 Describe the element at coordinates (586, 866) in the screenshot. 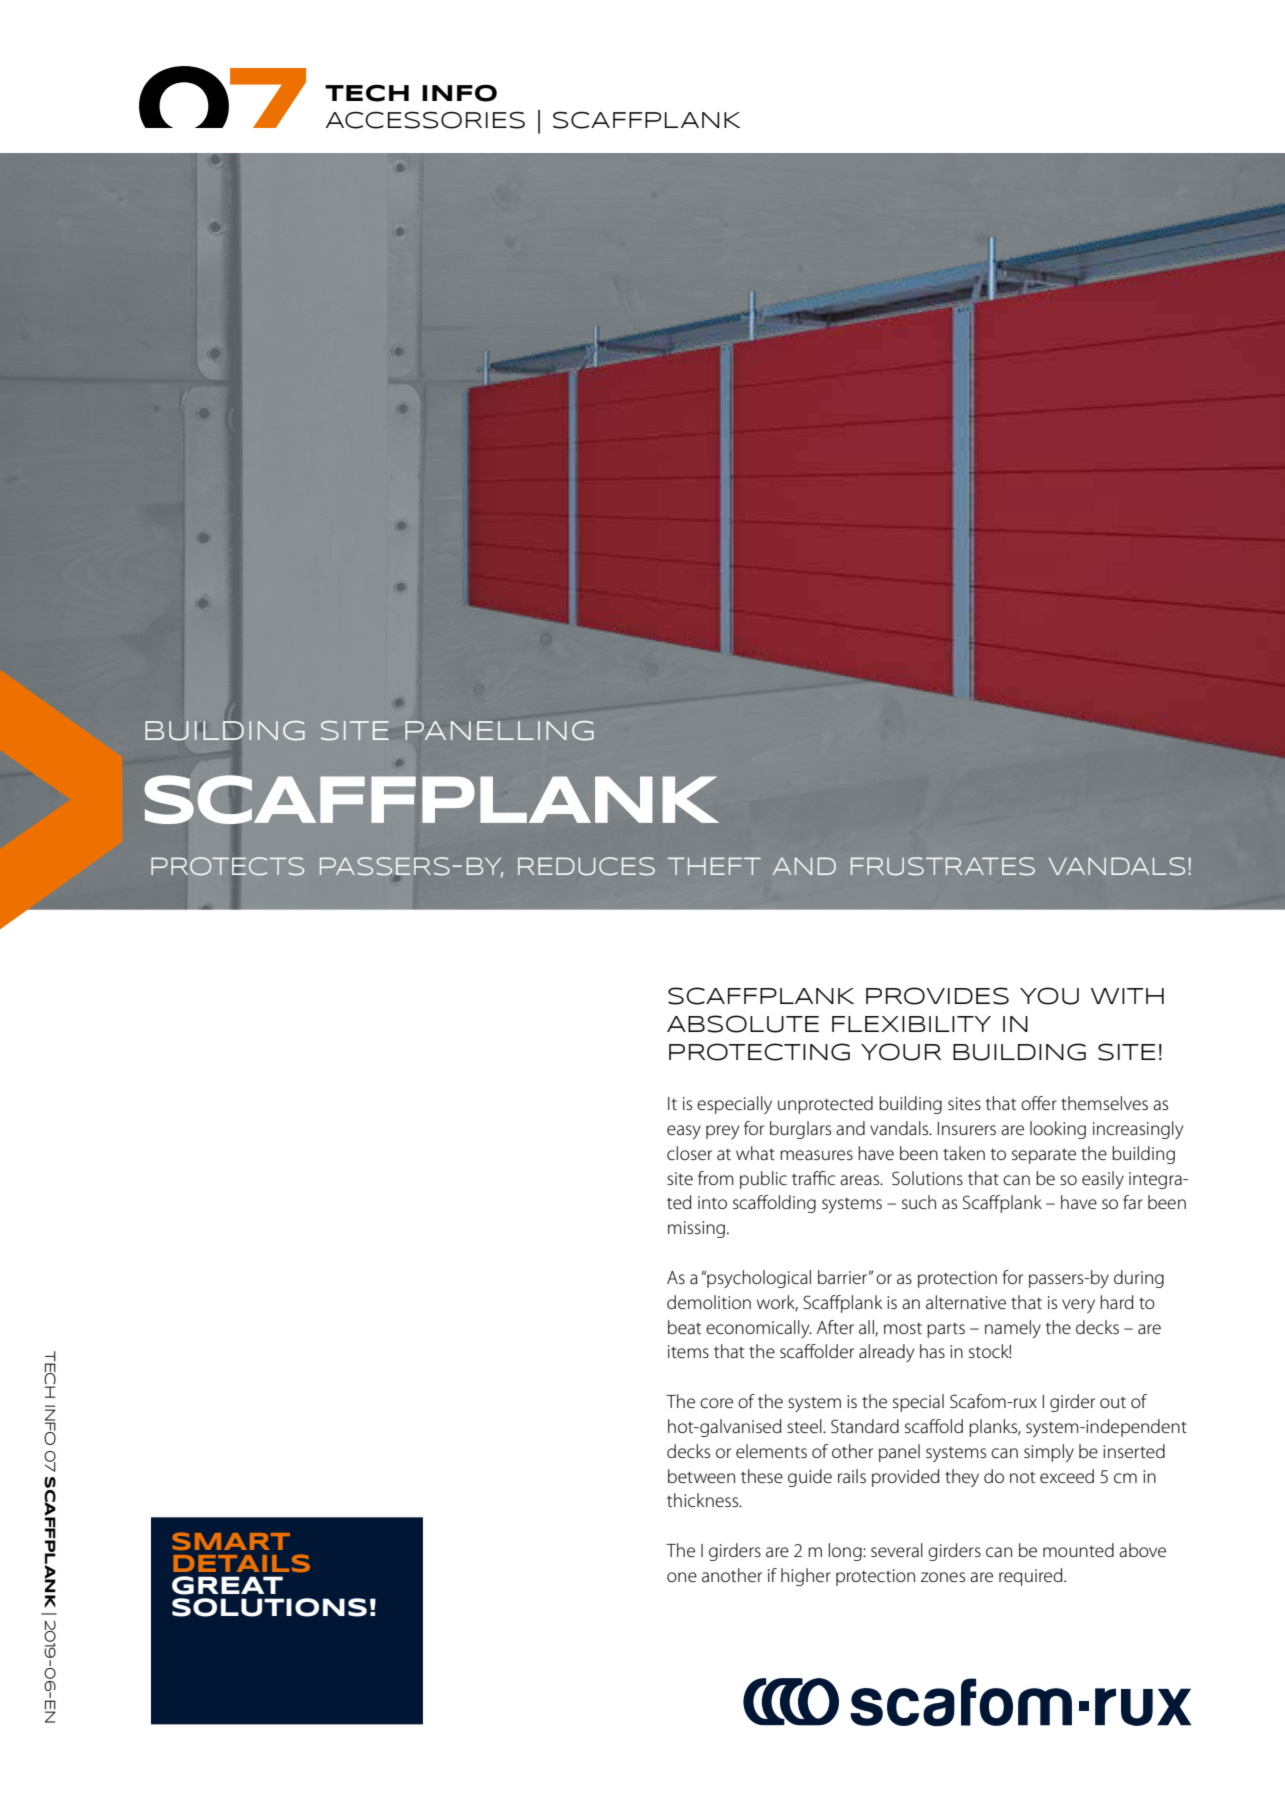

I see `REDUCES` at that location.
